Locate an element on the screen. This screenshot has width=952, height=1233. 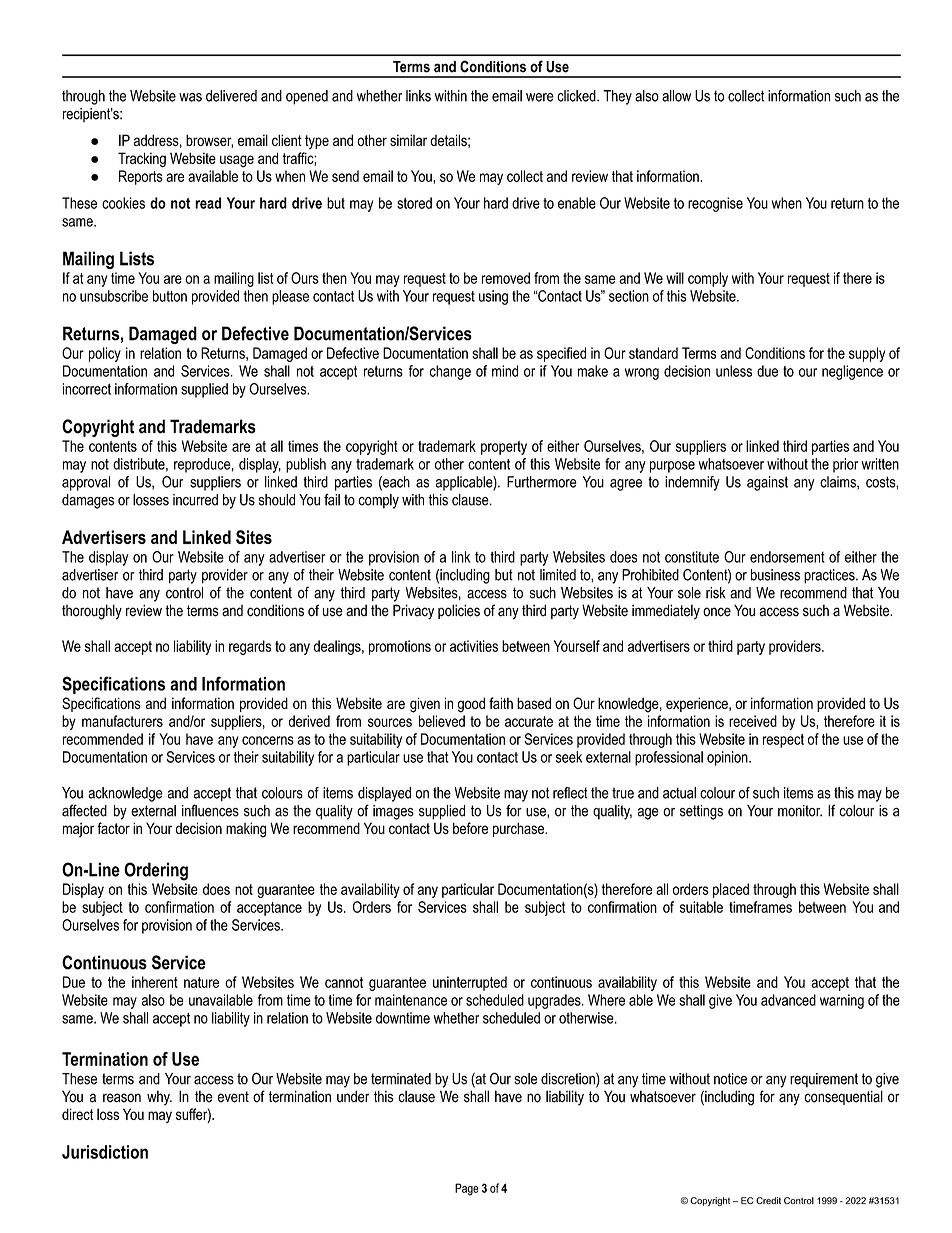
similar is located at coordinates (408, 140).
